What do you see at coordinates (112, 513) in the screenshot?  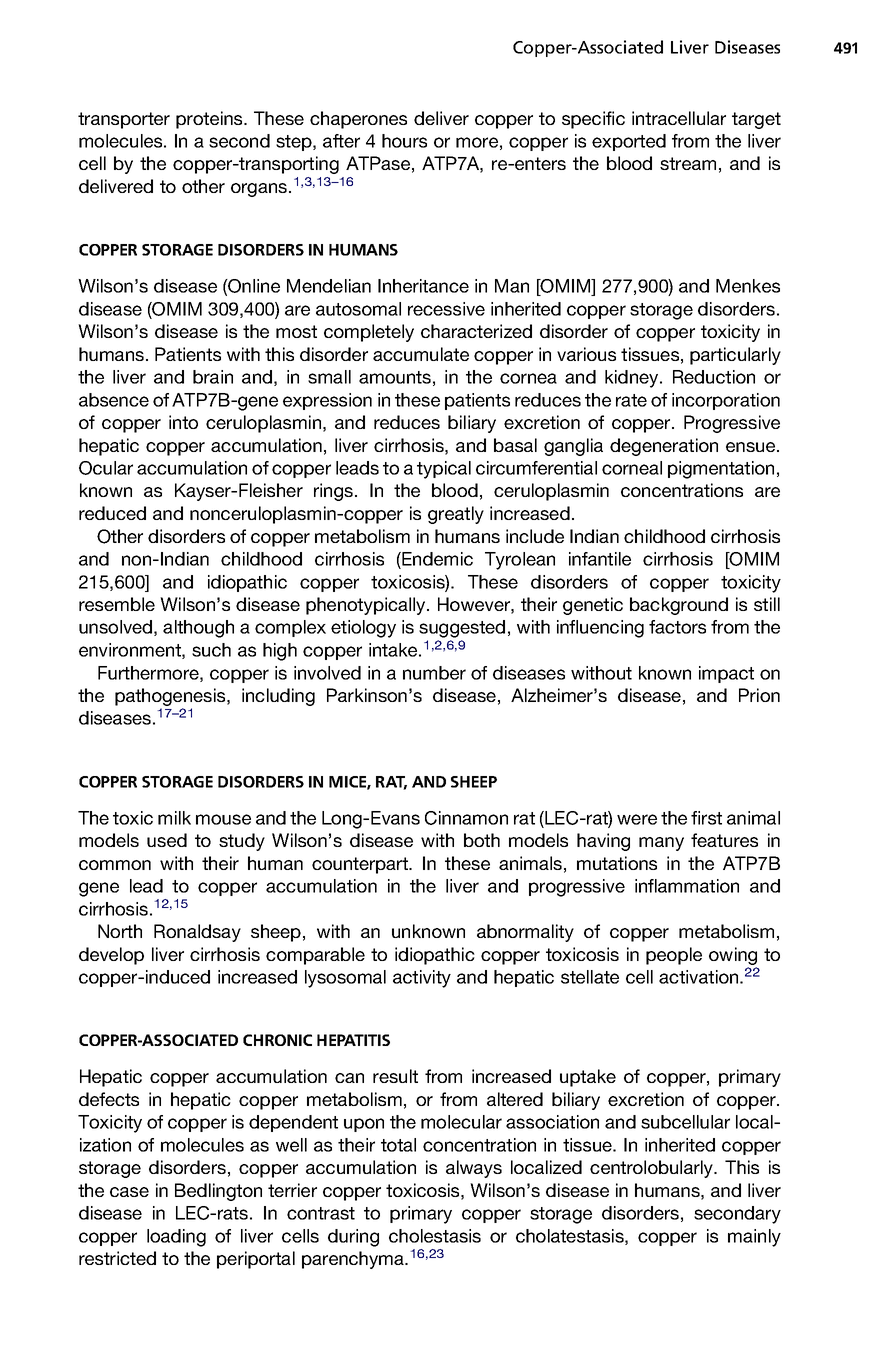 I see `reduced` at bounding box center [112, 513].
